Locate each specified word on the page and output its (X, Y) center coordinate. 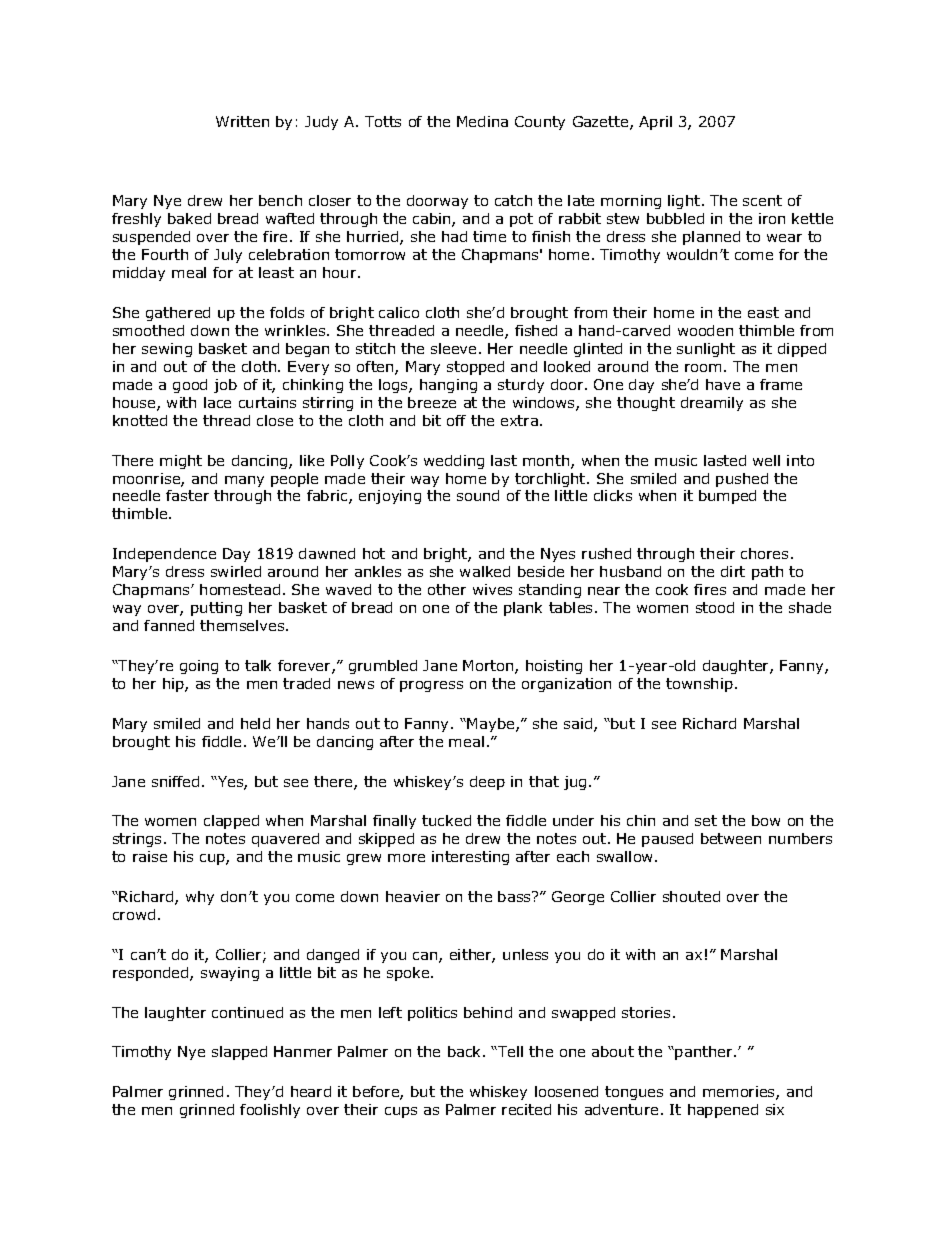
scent (762, 200)
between (731, 838)
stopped (475, 368)
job (225, 386)
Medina (482, 121)
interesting (470, 858)
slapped (239, 1053)
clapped (231, 822)
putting (216, 609)
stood (715, 607)
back (466, 1051)
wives (492, 589)
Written (242, 121)
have (723, 384)
